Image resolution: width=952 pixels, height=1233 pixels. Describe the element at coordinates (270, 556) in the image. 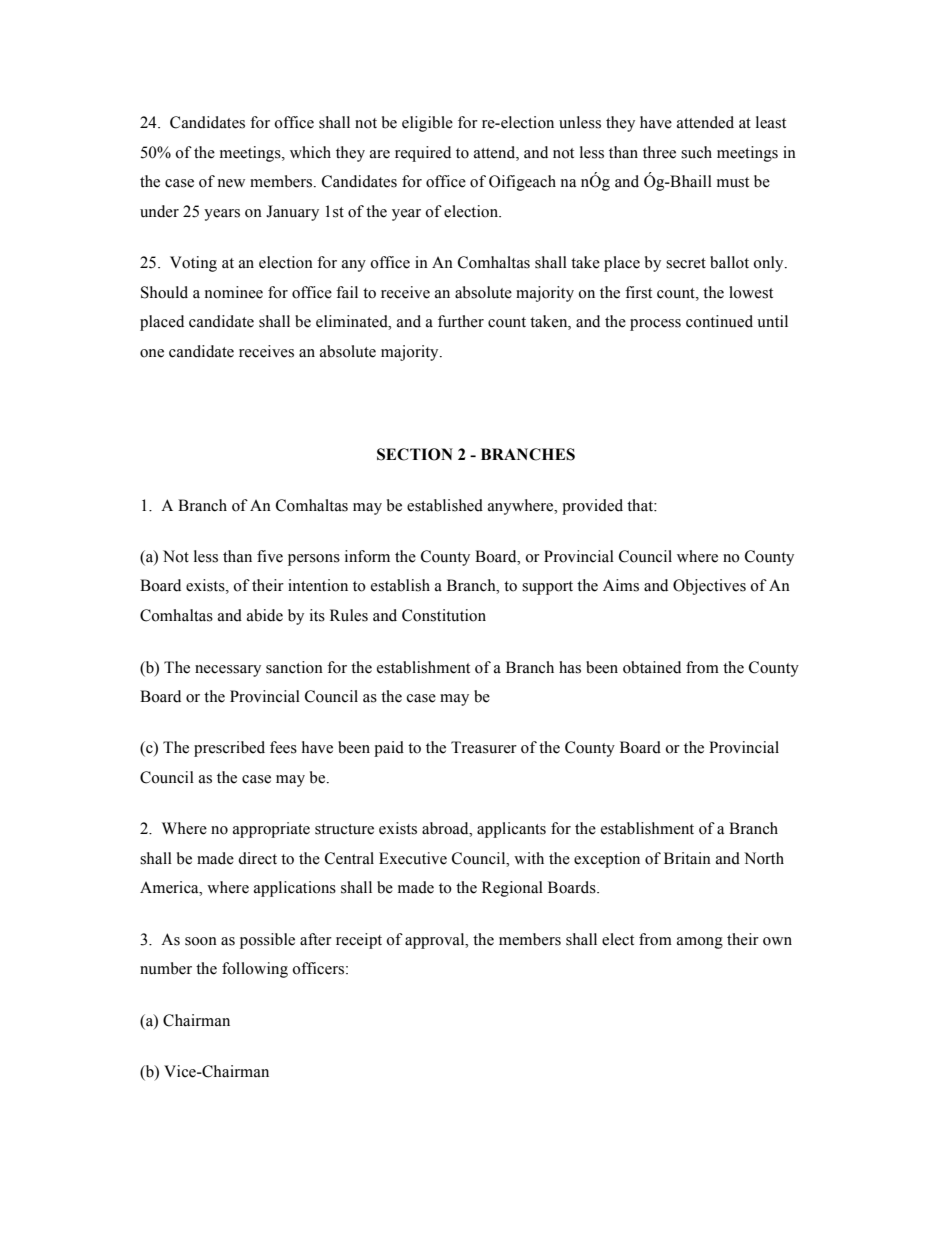

I see `five` at that location.
